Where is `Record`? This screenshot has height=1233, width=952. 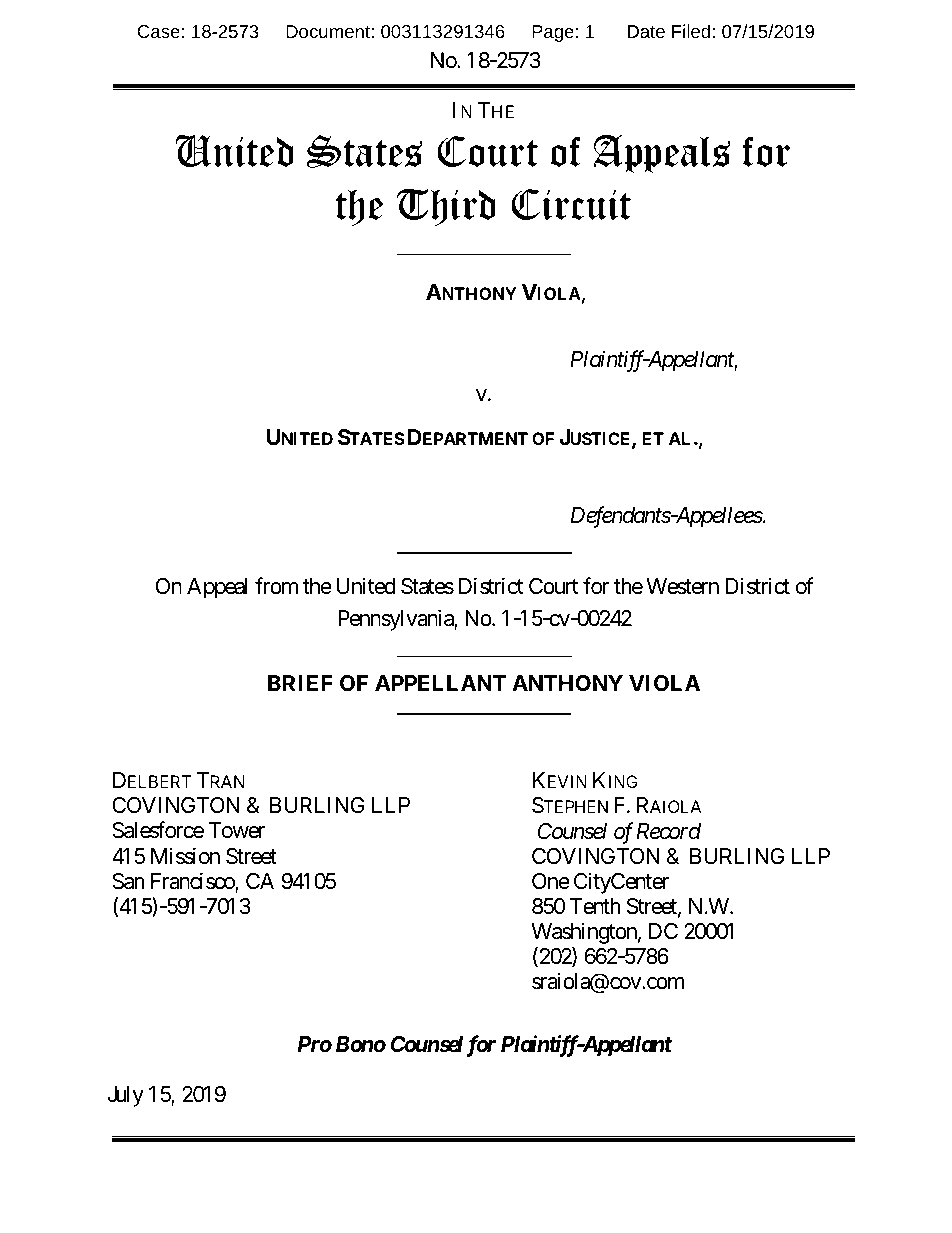
Record is located at coordinates (668, 831).
